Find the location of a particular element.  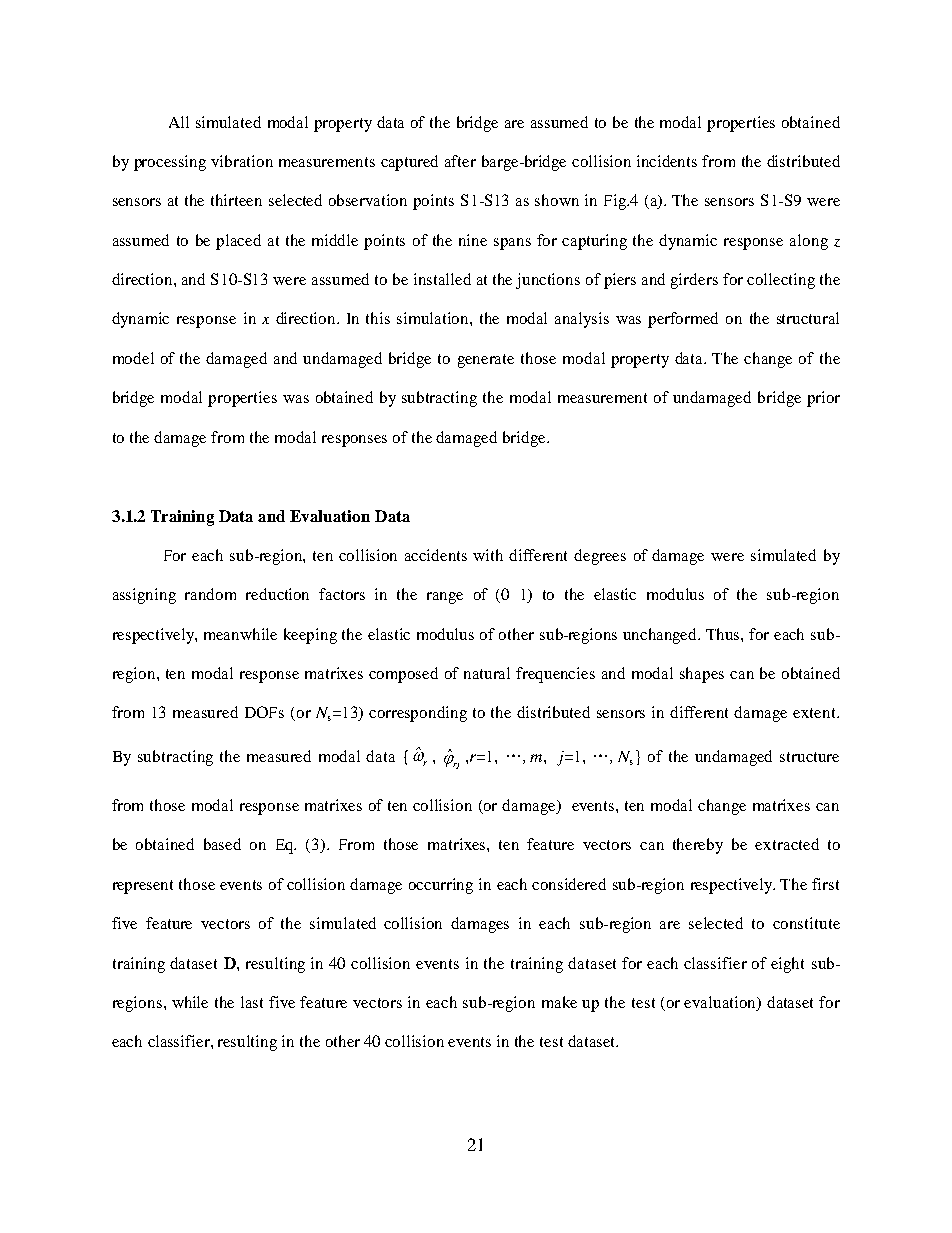

keeping is located at coordinates (310, 636).
